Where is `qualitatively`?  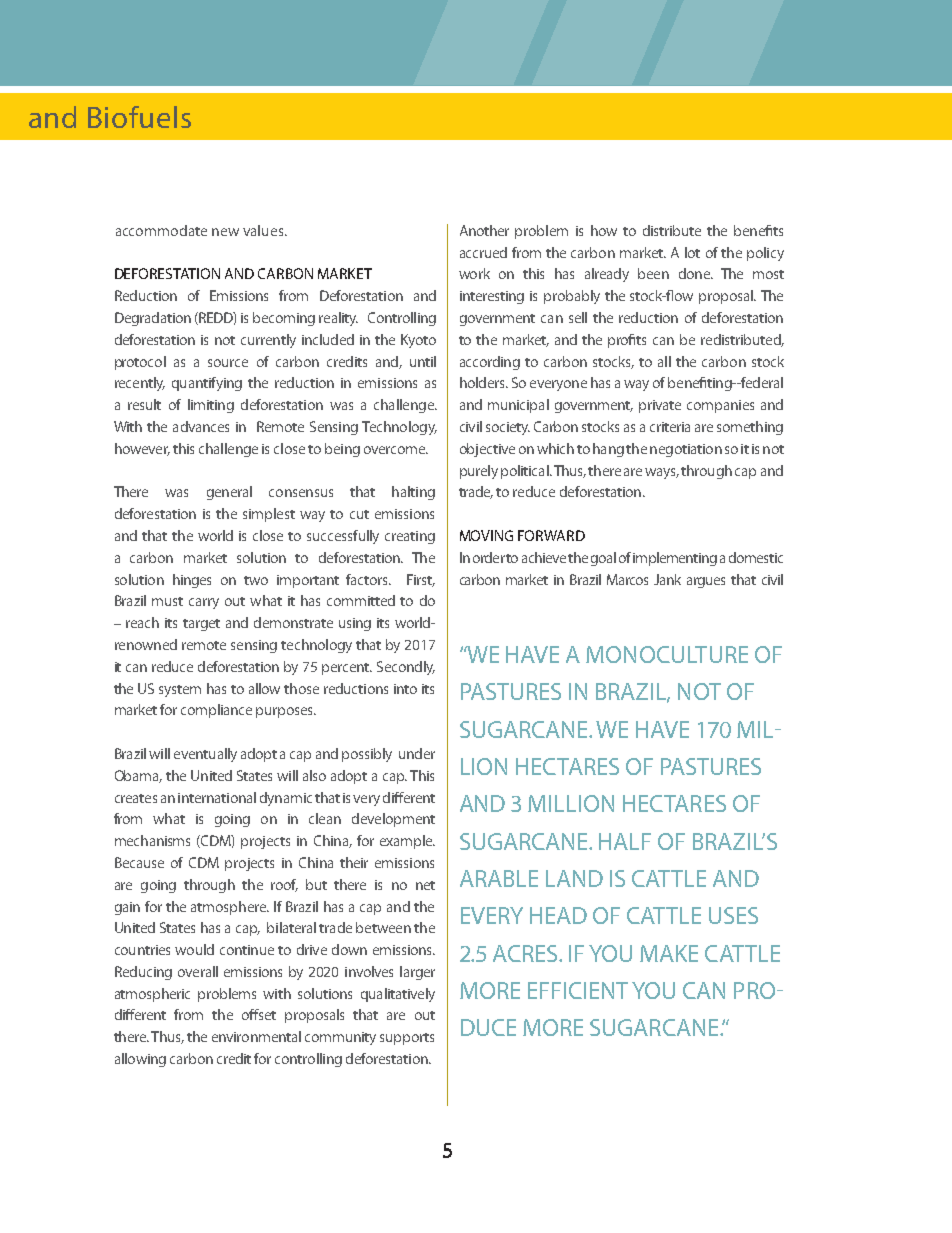 qualitatively is located at coordinates (398, 995).
